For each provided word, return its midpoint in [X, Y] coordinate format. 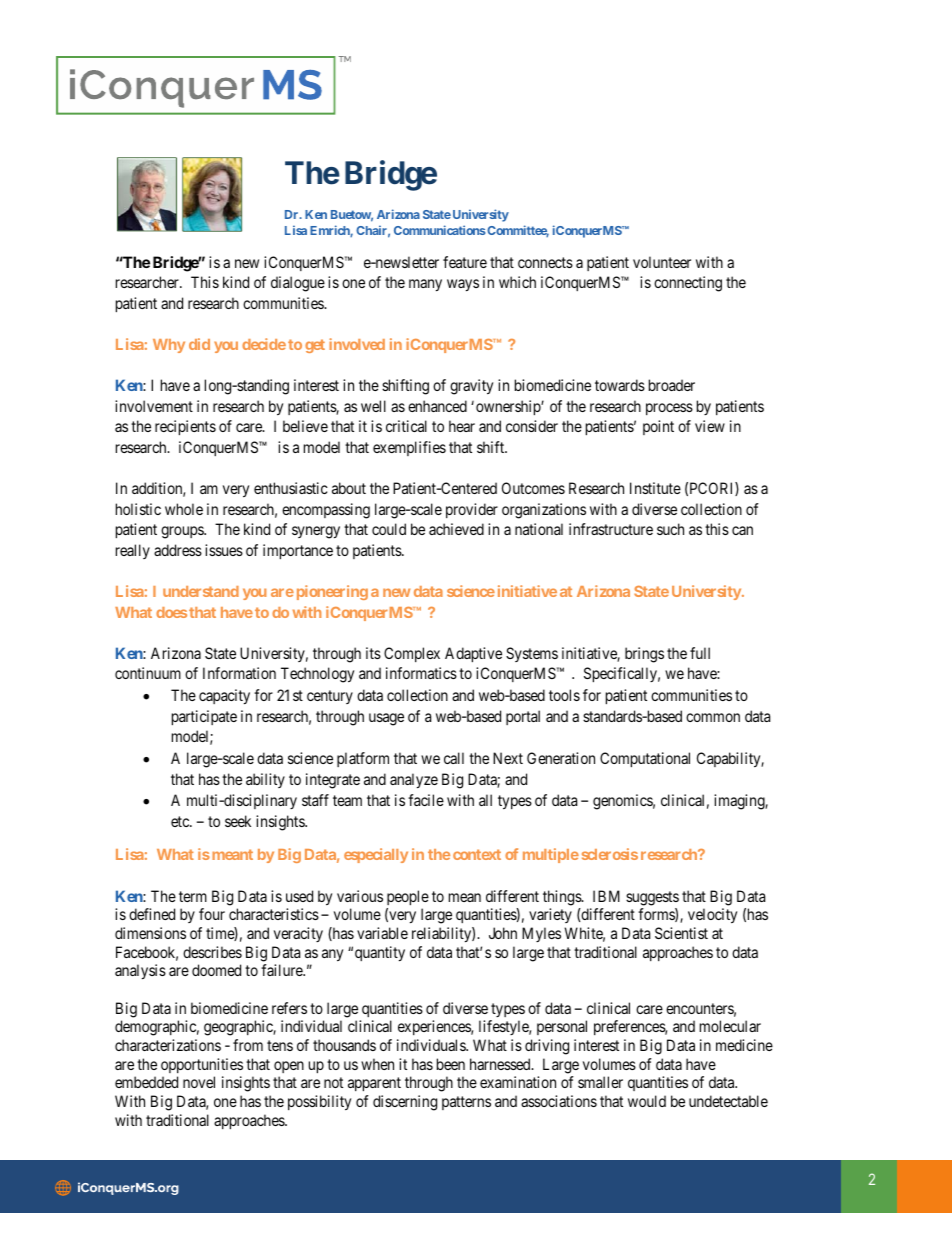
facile [426, 800]
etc [181, 821]
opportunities [202, 1065]
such [670, 529]
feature [465, 262]
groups [183, 532]
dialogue [298, 284]
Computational [645, 759]
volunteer [662, 262]
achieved [456, 529]
